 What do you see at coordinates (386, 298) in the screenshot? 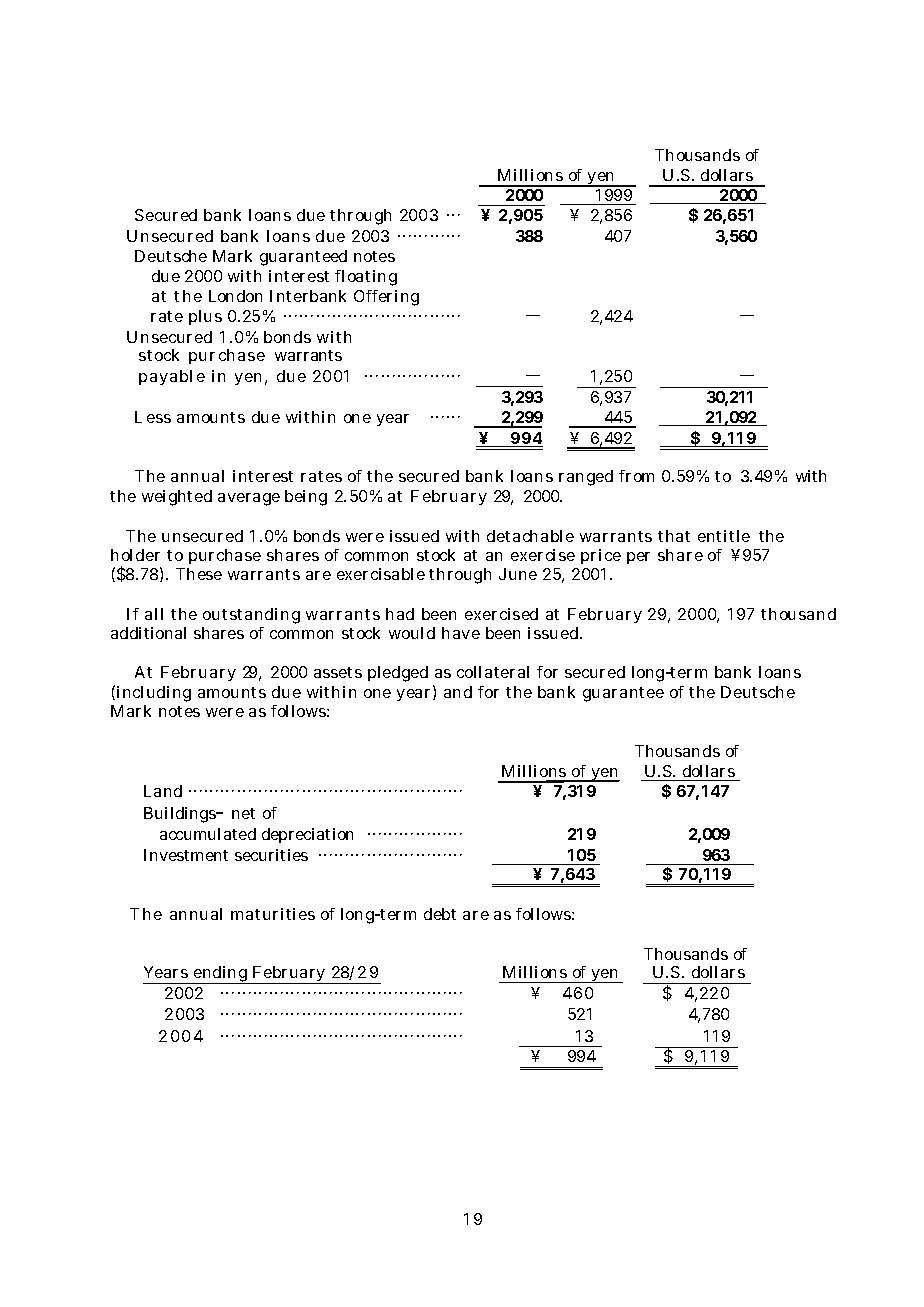
I see `Offering` at bounding box center [386, 298].
